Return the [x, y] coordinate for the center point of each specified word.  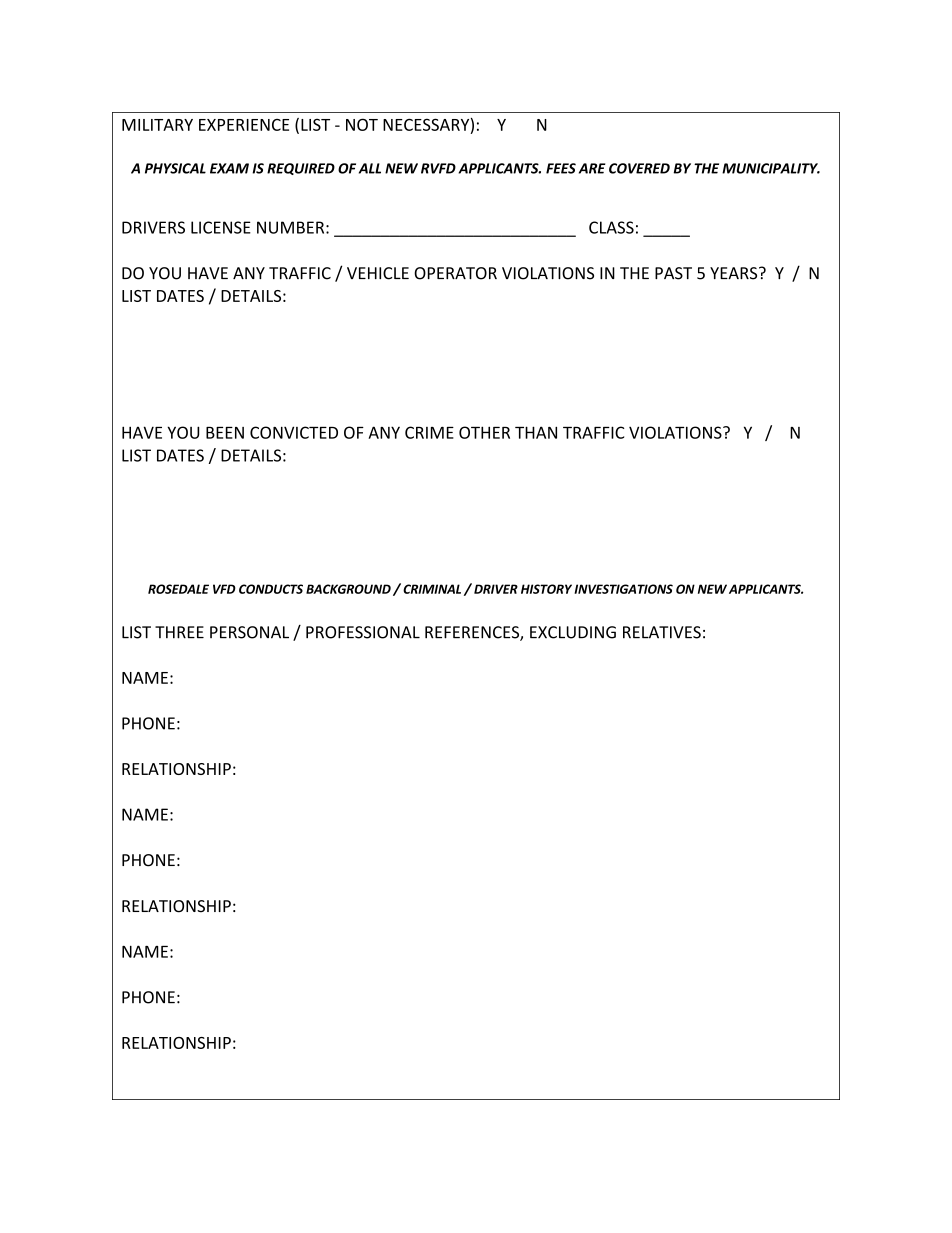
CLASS [611, 227]
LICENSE [221, 227]
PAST [673, 273]
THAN [536, 432]
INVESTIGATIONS [623, 589]
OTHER [484, 432]
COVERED [639, 168]
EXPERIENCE [244, 125]
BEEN [225, 433]
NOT [362, 124]
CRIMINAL [432, 589]
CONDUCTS [271, 589]
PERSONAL [249, 632]
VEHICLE [378, 273]
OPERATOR [455, 273]
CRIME [429, 432]
